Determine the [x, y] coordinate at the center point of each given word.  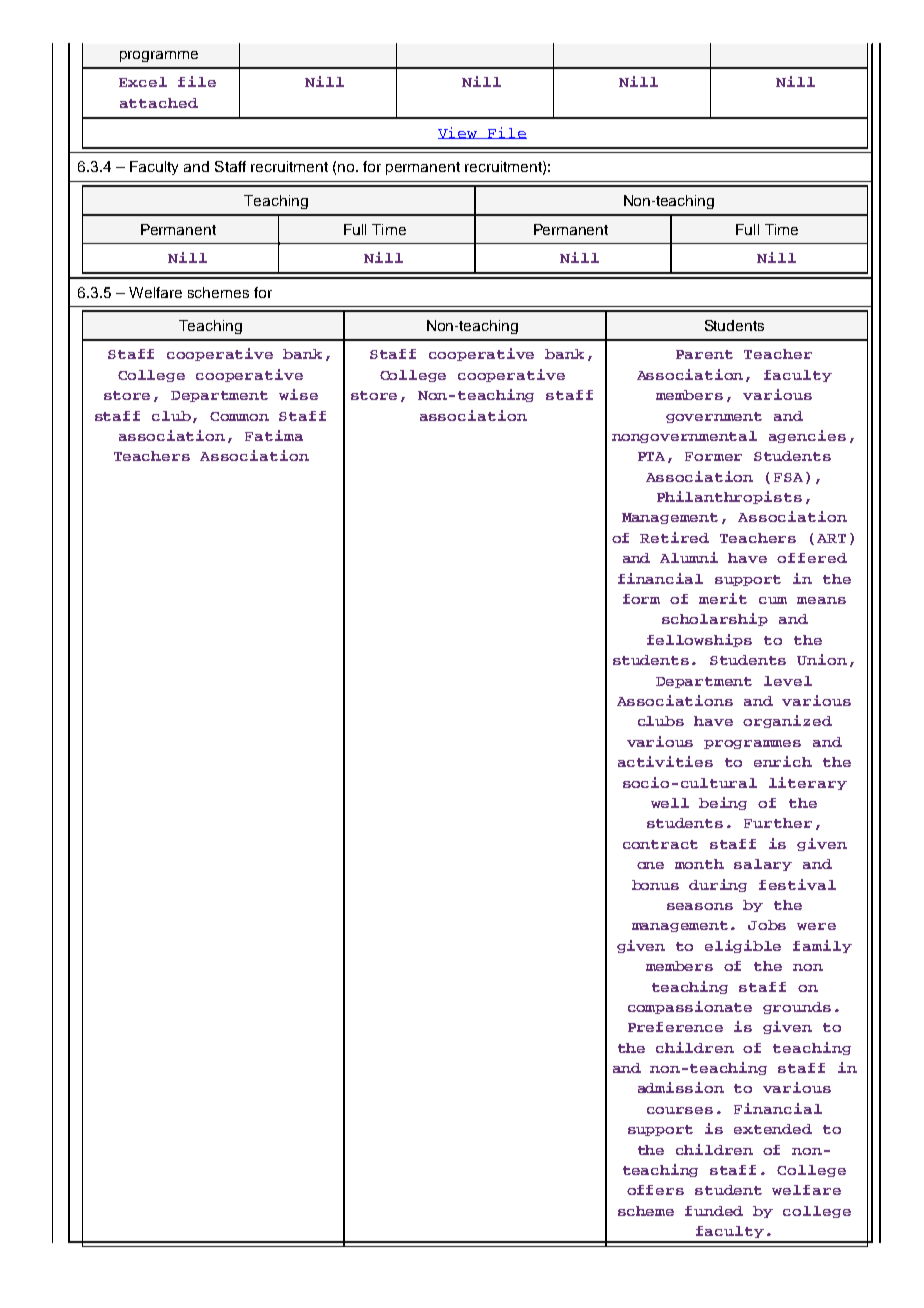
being [723, 803]
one [650, 865]
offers [655, 1190]
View [459, 133]
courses [680, 1110]
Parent [704, 354]
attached [159, 103]
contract [660, 844]
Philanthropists [729, 497]
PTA [653, 457]
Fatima [274, 435]
